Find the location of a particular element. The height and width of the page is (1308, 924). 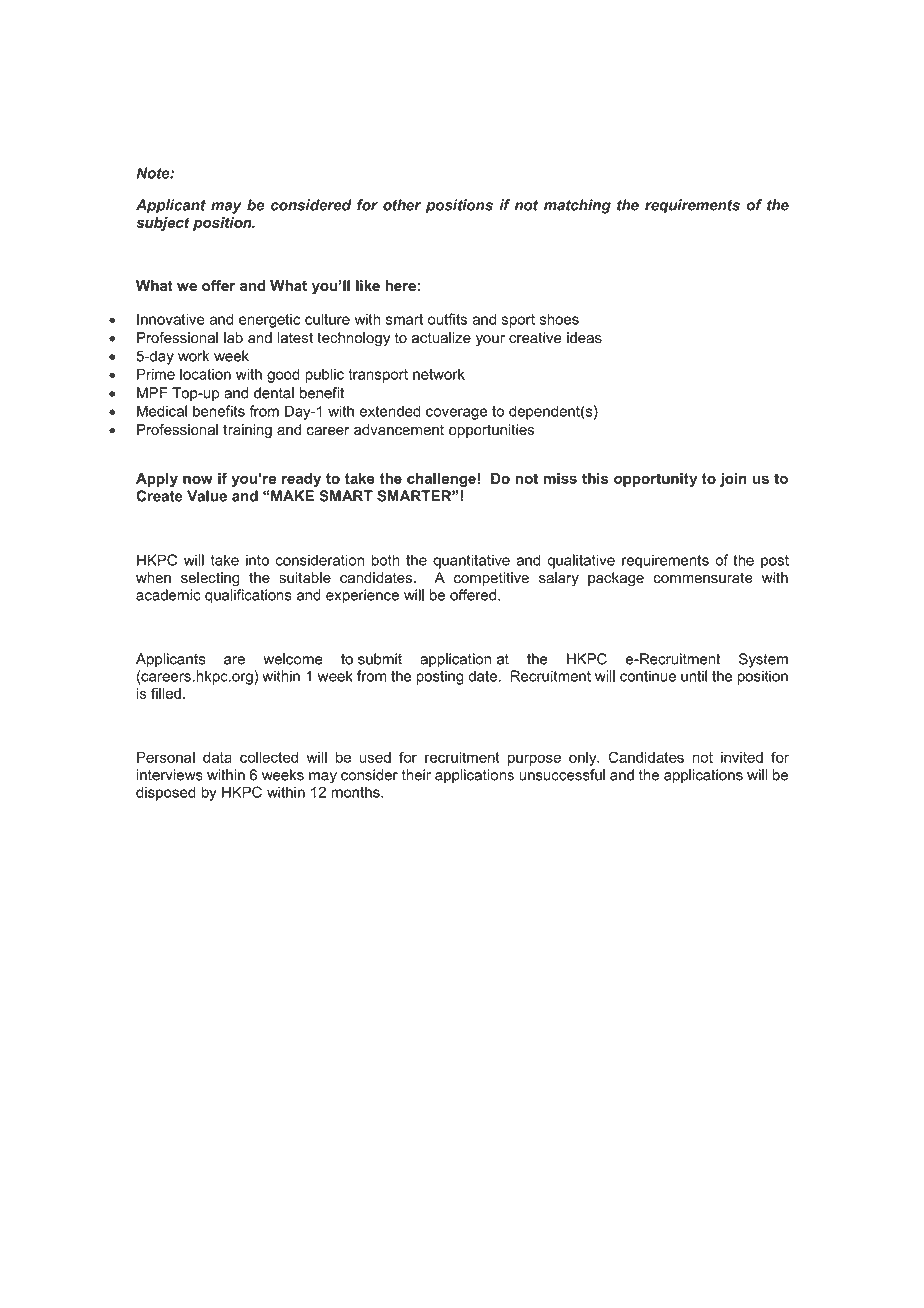

opportunity is located at coordinates (655, 480).
